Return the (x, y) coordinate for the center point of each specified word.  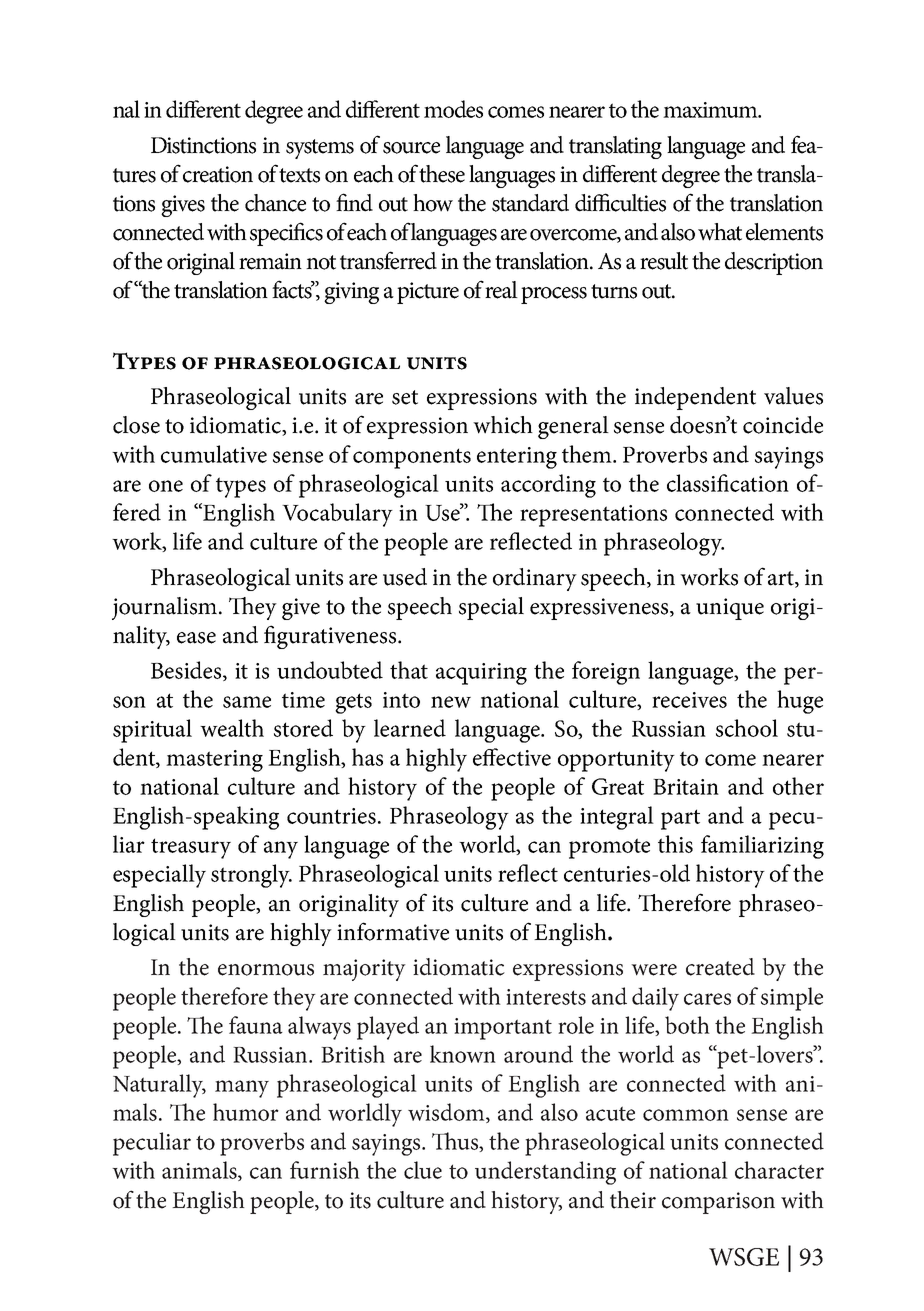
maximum (711, 110)
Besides (187, 671)
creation (218, 174)
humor (246, 1112)
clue (423, 1170)
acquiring (481, 674)
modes (453, 109)
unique (730, 609)
